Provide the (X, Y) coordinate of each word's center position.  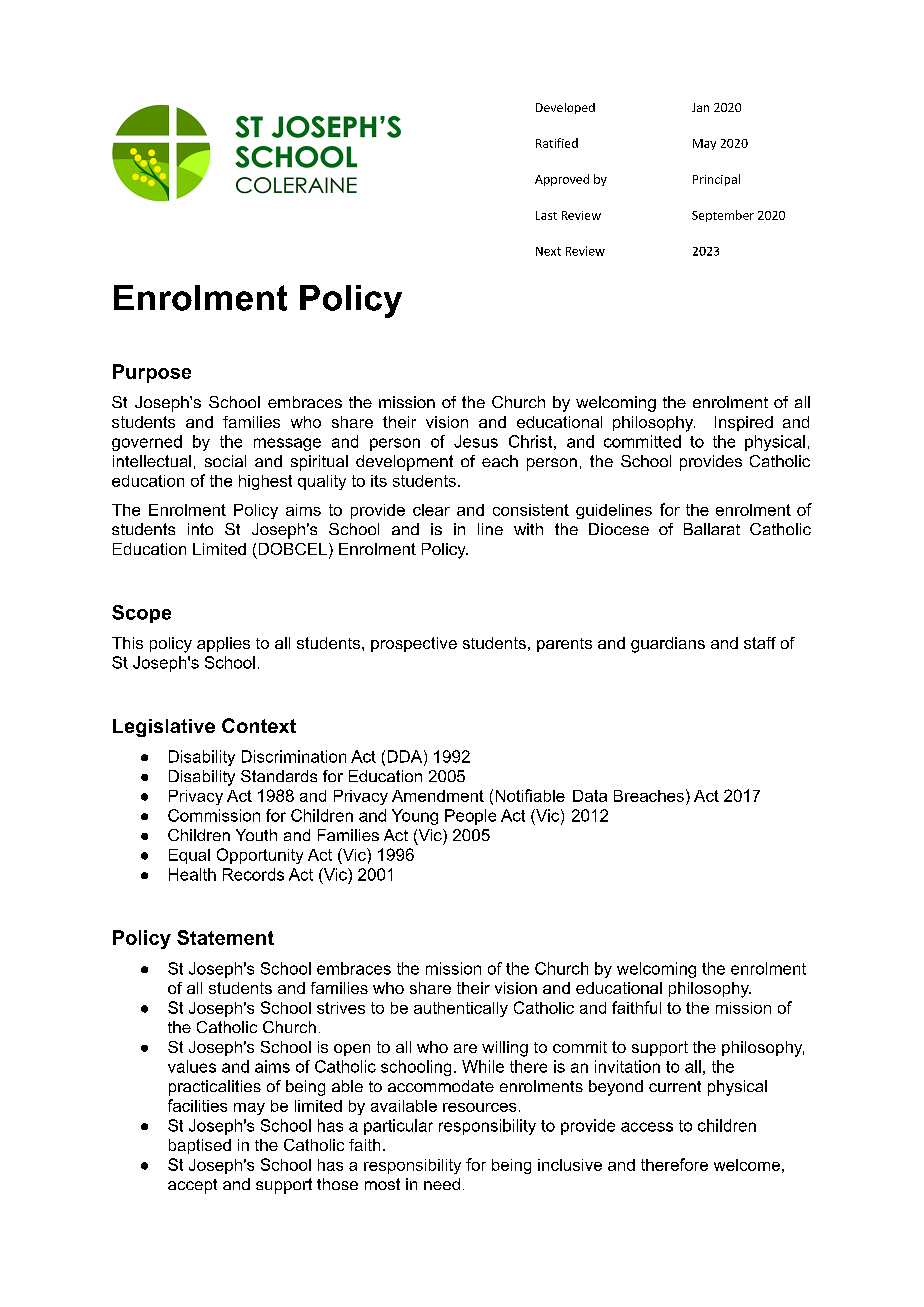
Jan (700, 107)
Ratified (557, 143)
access (647, 1127)
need (442, 1184)
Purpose (152, 373)
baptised (200, 1146)
